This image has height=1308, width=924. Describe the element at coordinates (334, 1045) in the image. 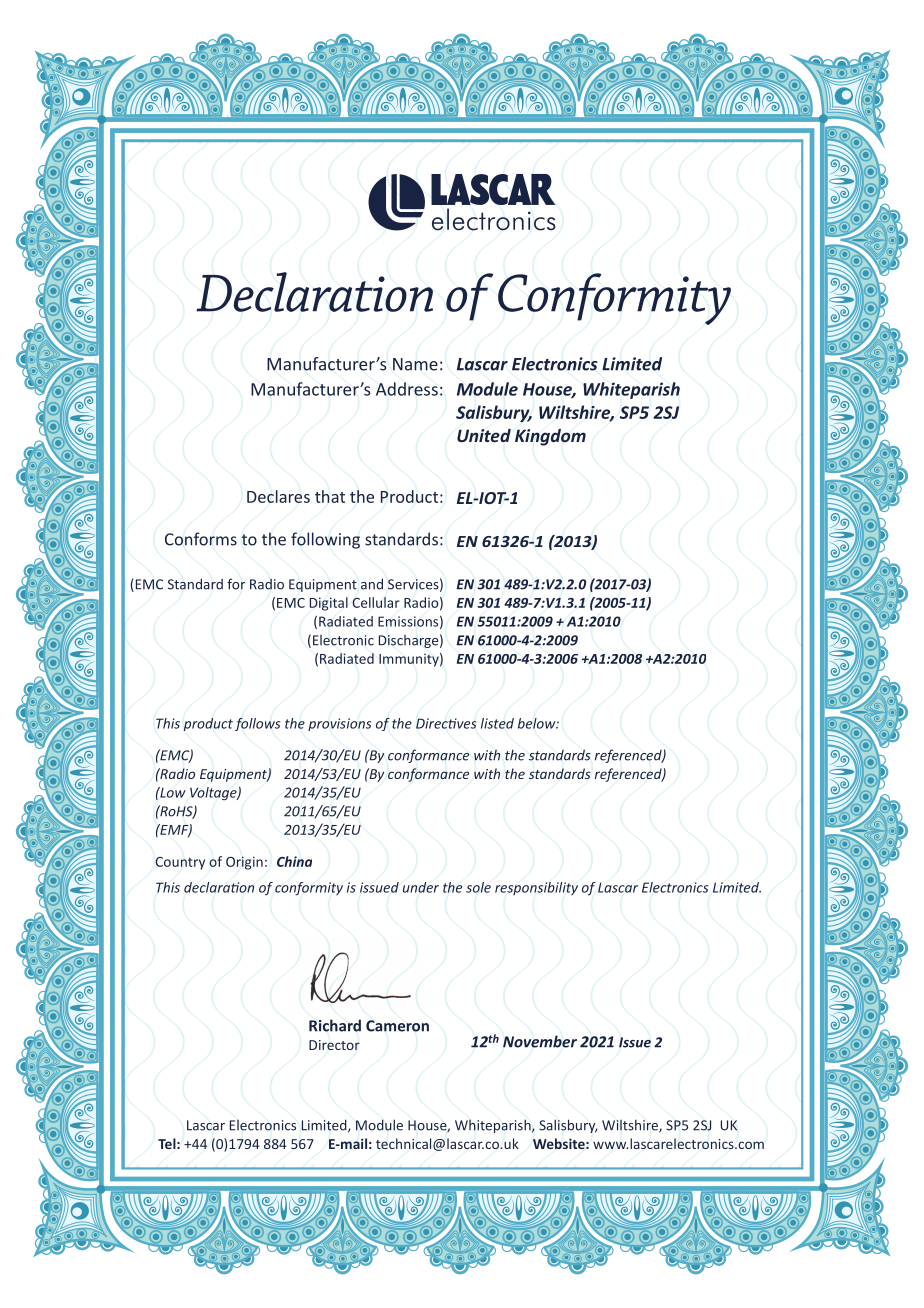

I see `Director` at that location.
